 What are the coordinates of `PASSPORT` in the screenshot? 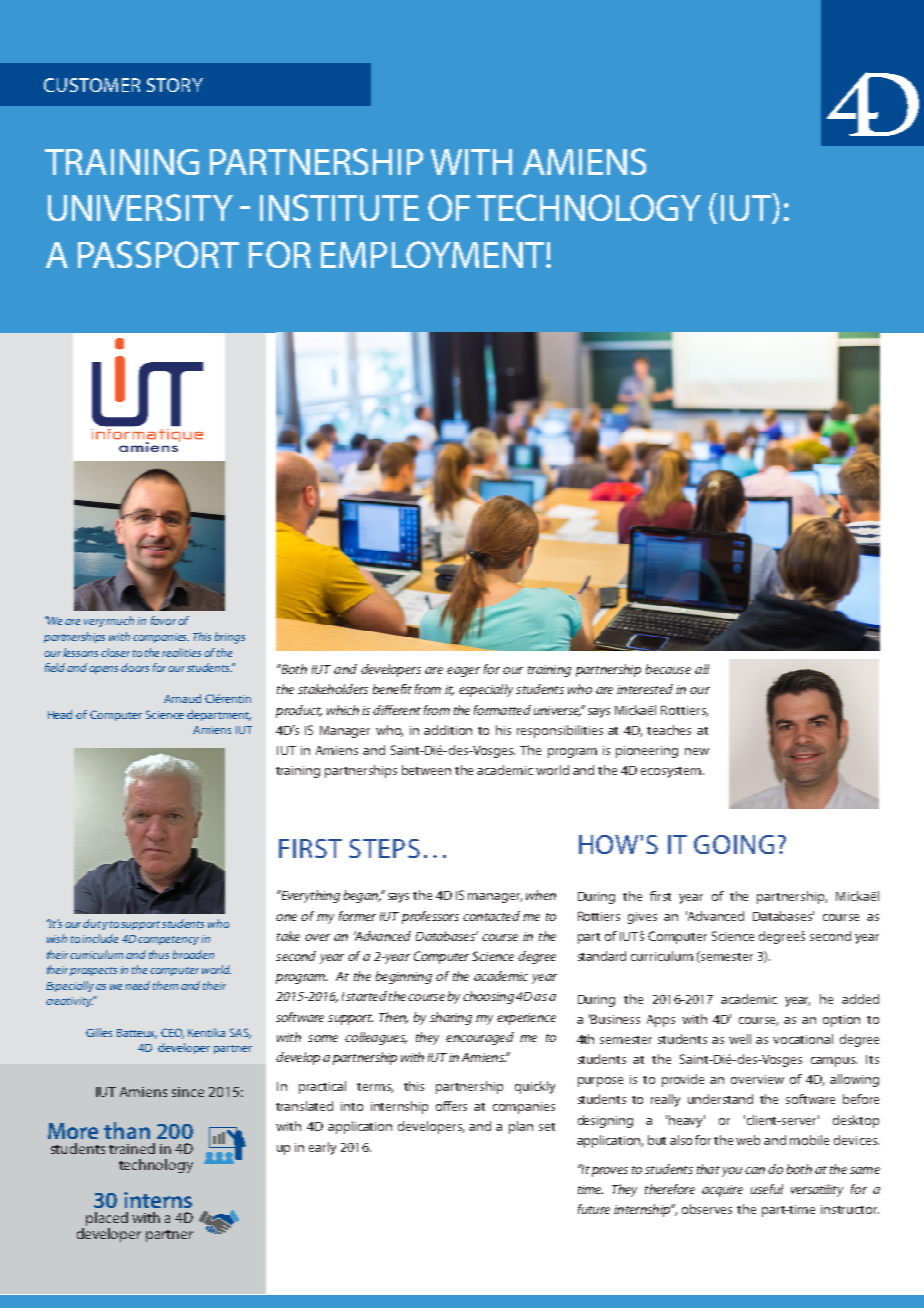 It's located at (158, 254).
